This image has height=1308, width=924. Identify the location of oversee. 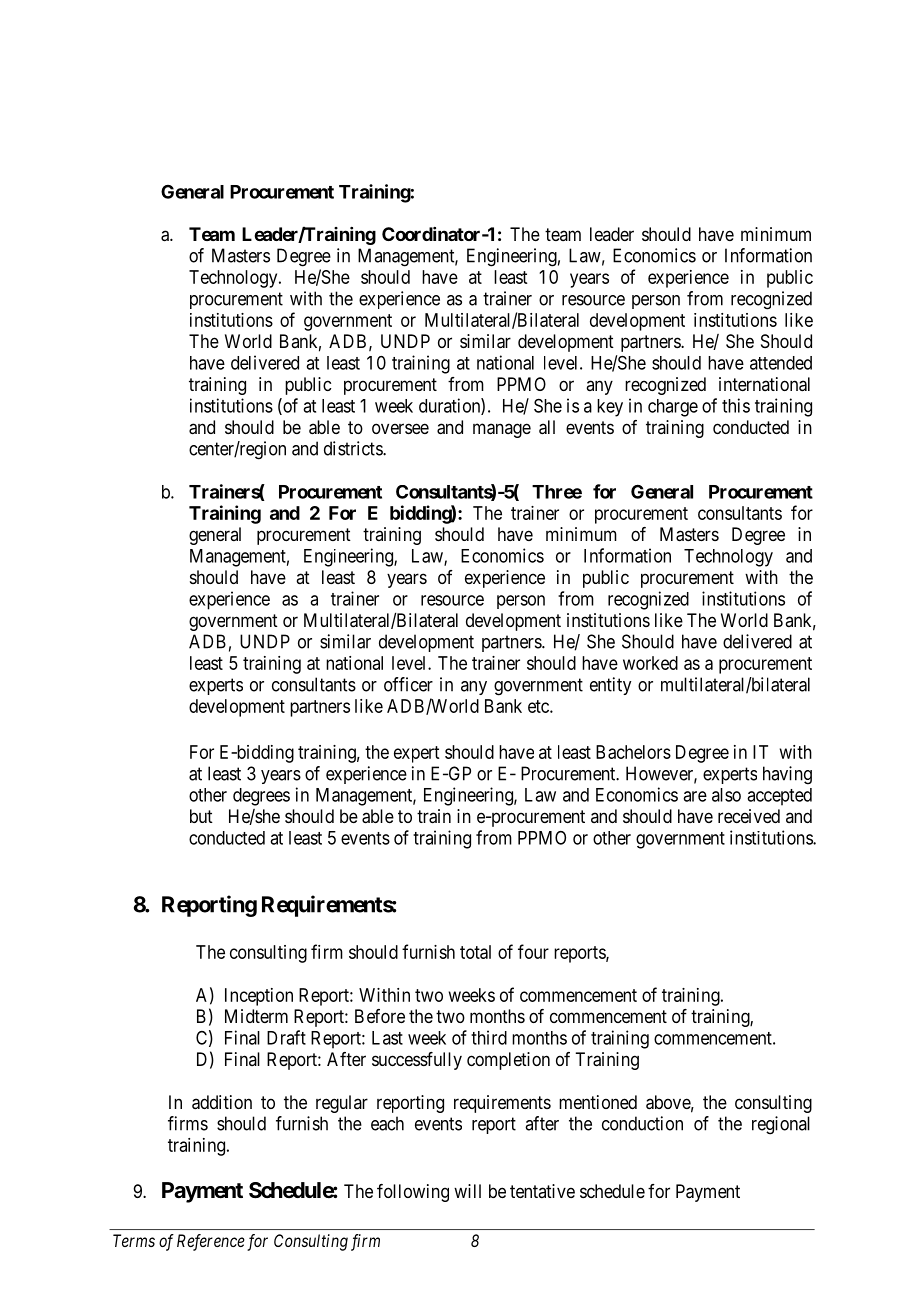
(400, 428).
